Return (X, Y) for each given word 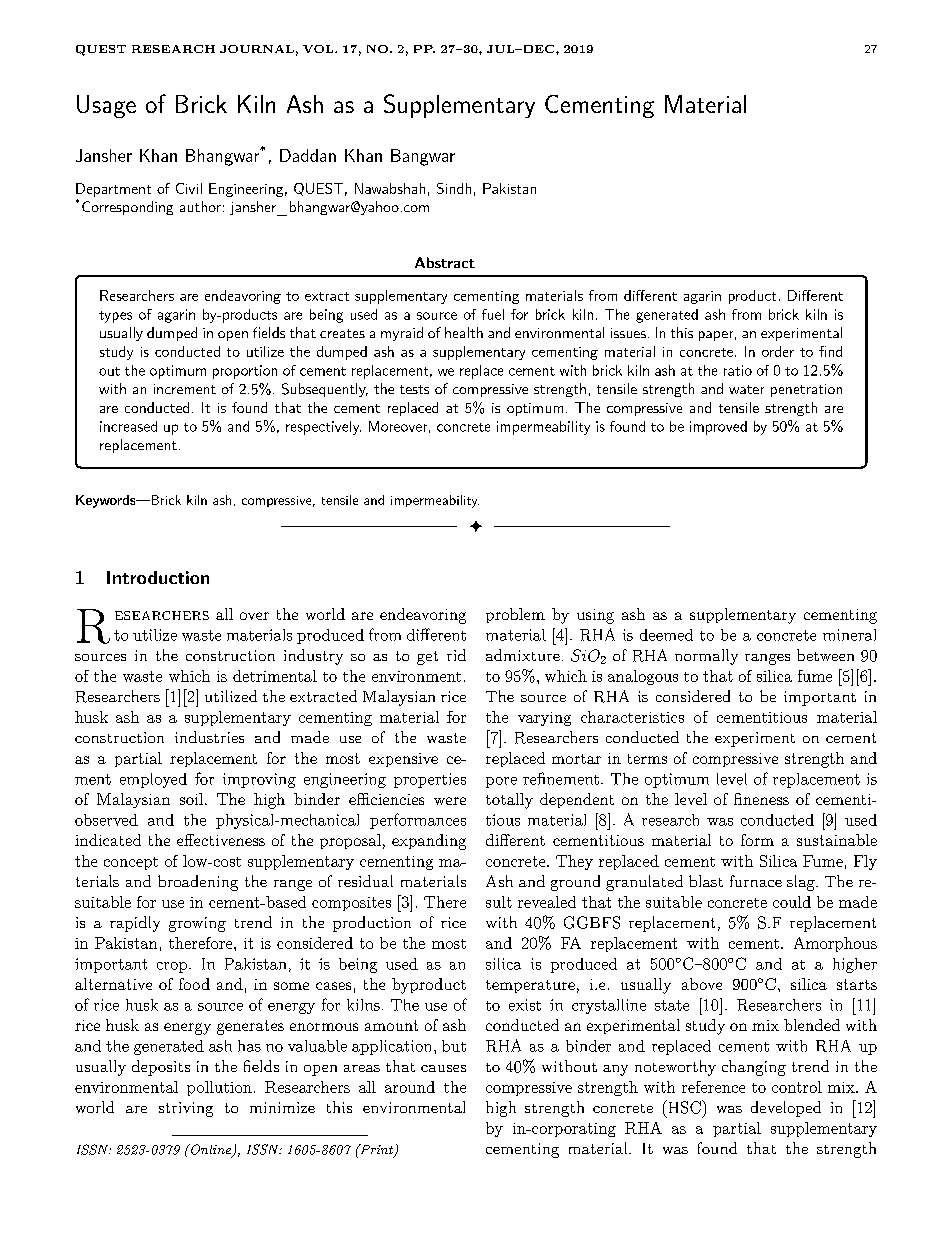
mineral (849, 635)
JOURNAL (257, 49)
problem (515, 615)
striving (186, 1109)
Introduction (158, 577)
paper (716, 336)
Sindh (454, 188)
